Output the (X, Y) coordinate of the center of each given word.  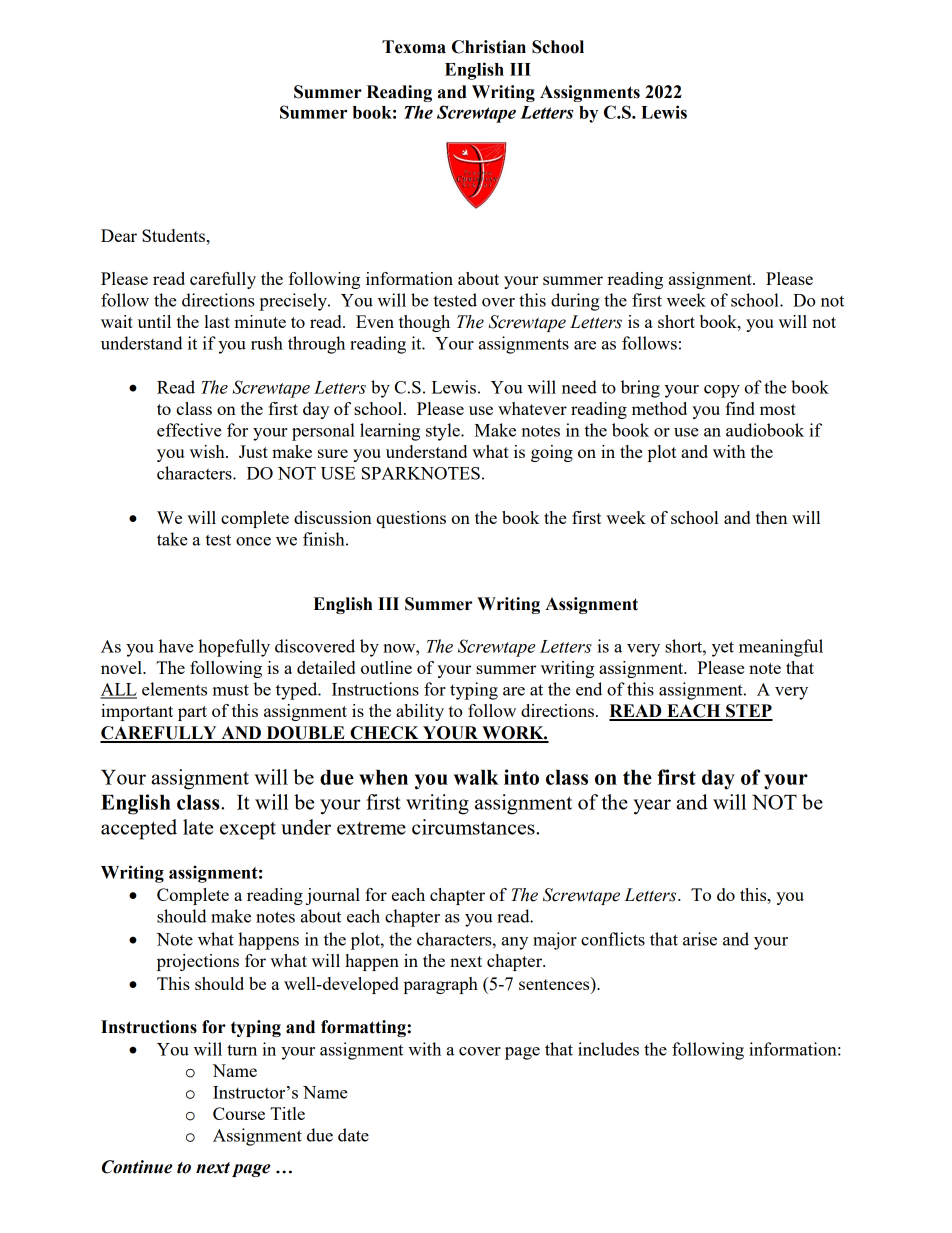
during (575, 302)
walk (476, 777)
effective (189, 430)
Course (239, 1113)
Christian (489, 47)
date (353, 1135)
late (198, 827)
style (444, 432)
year (652, 807)
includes (608, 1049)
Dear (119, 235)
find (740, 408)
